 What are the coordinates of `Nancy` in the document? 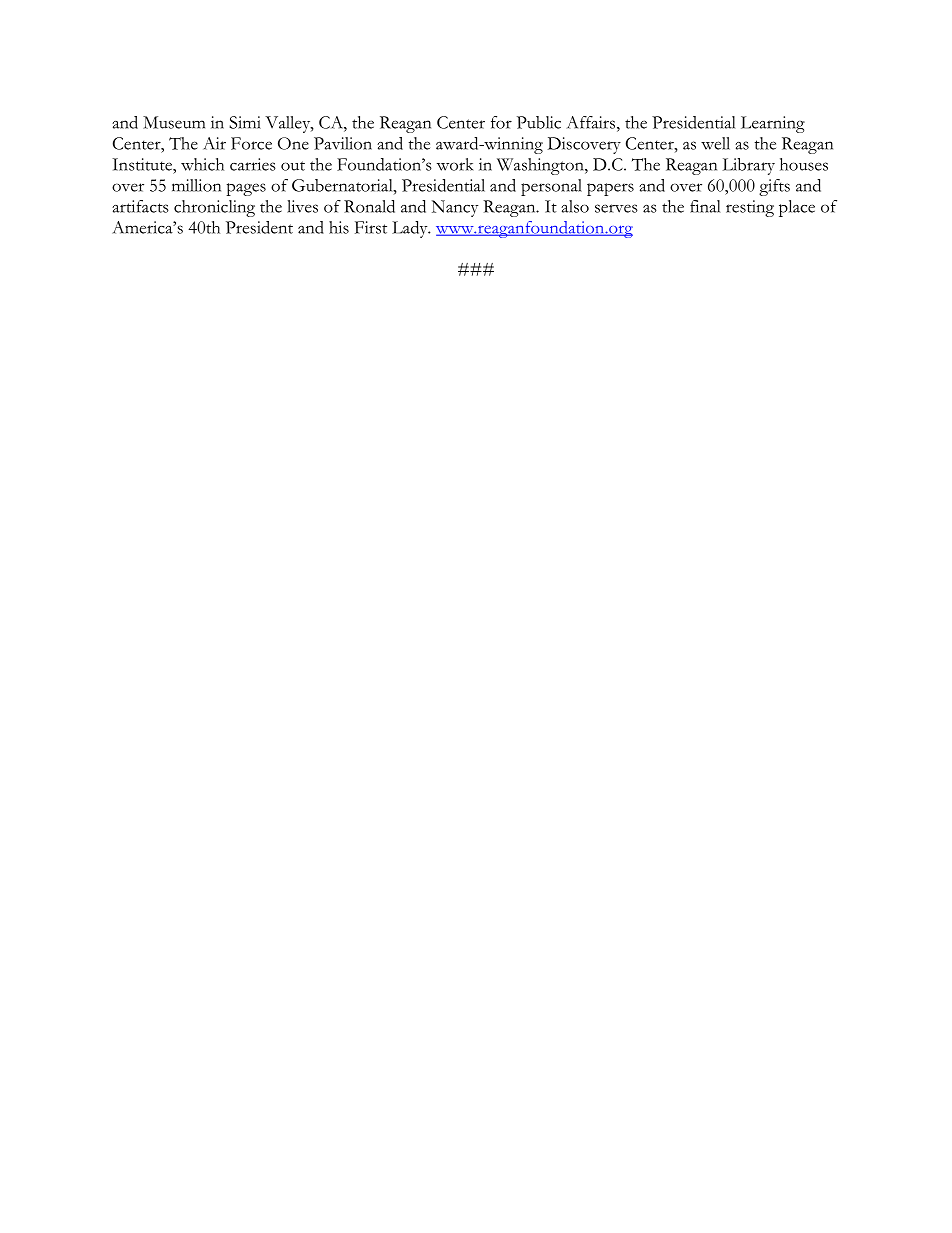 It's located at (455, 208).
